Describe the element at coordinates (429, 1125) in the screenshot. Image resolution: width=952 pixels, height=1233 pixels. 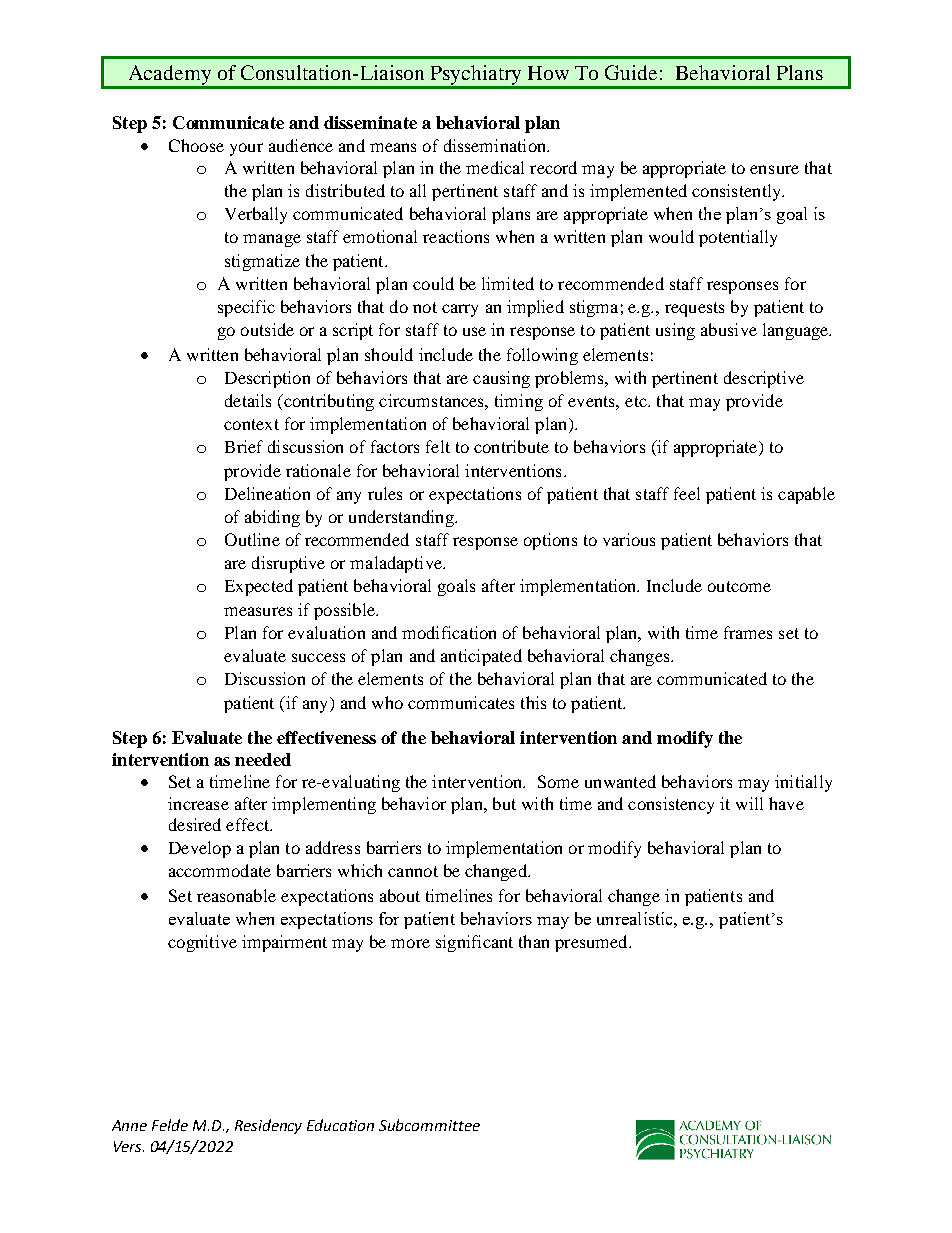
I see `Subcommittee` at that location.
